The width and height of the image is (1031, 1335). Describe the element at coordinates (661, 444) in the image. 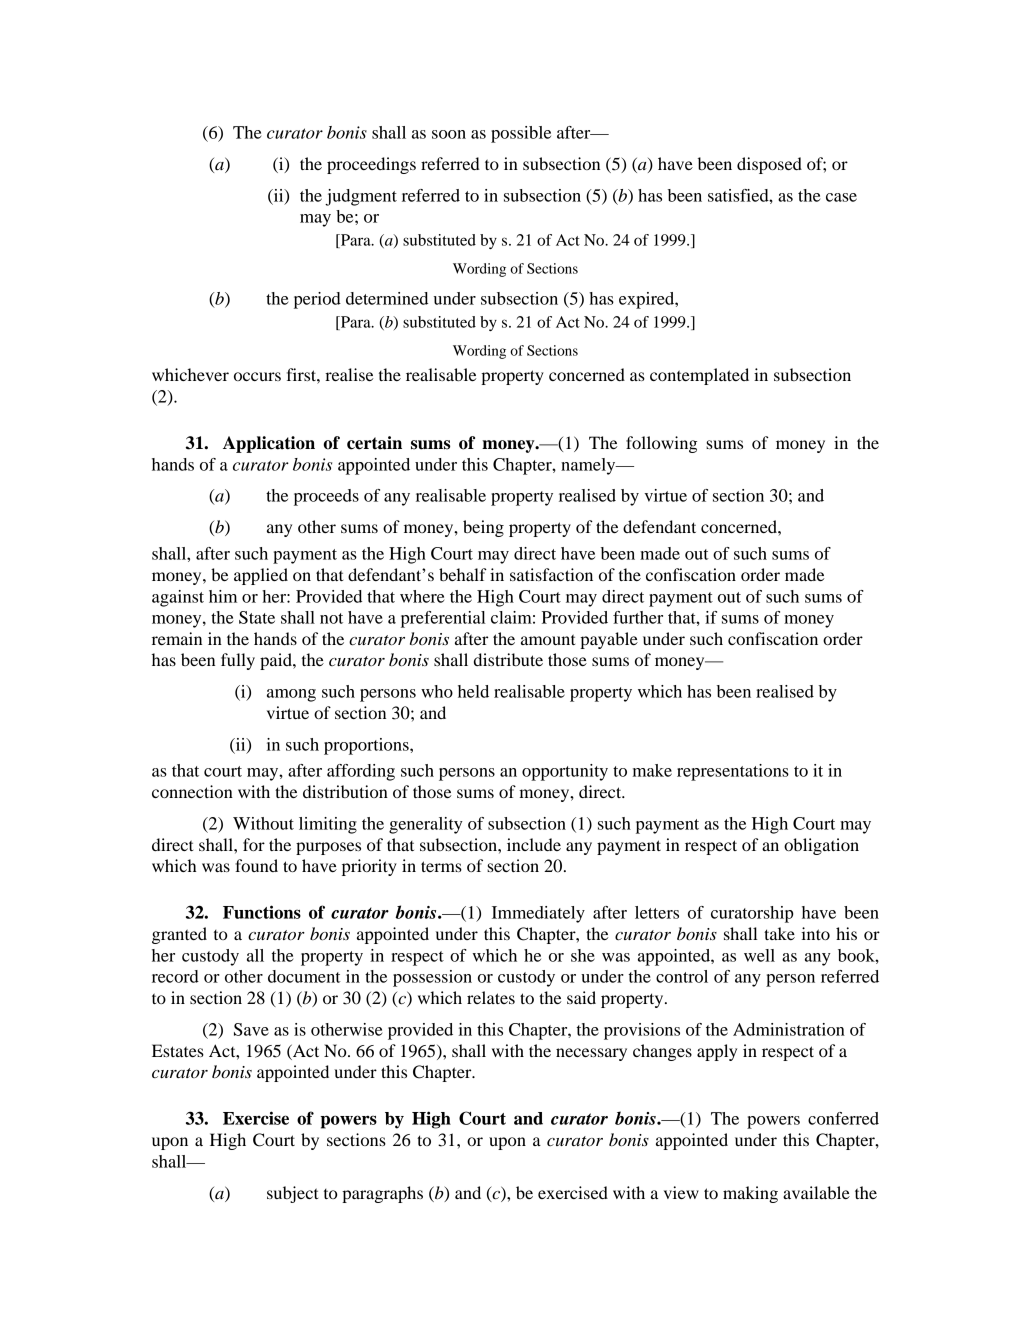

I see `following` at that location.
